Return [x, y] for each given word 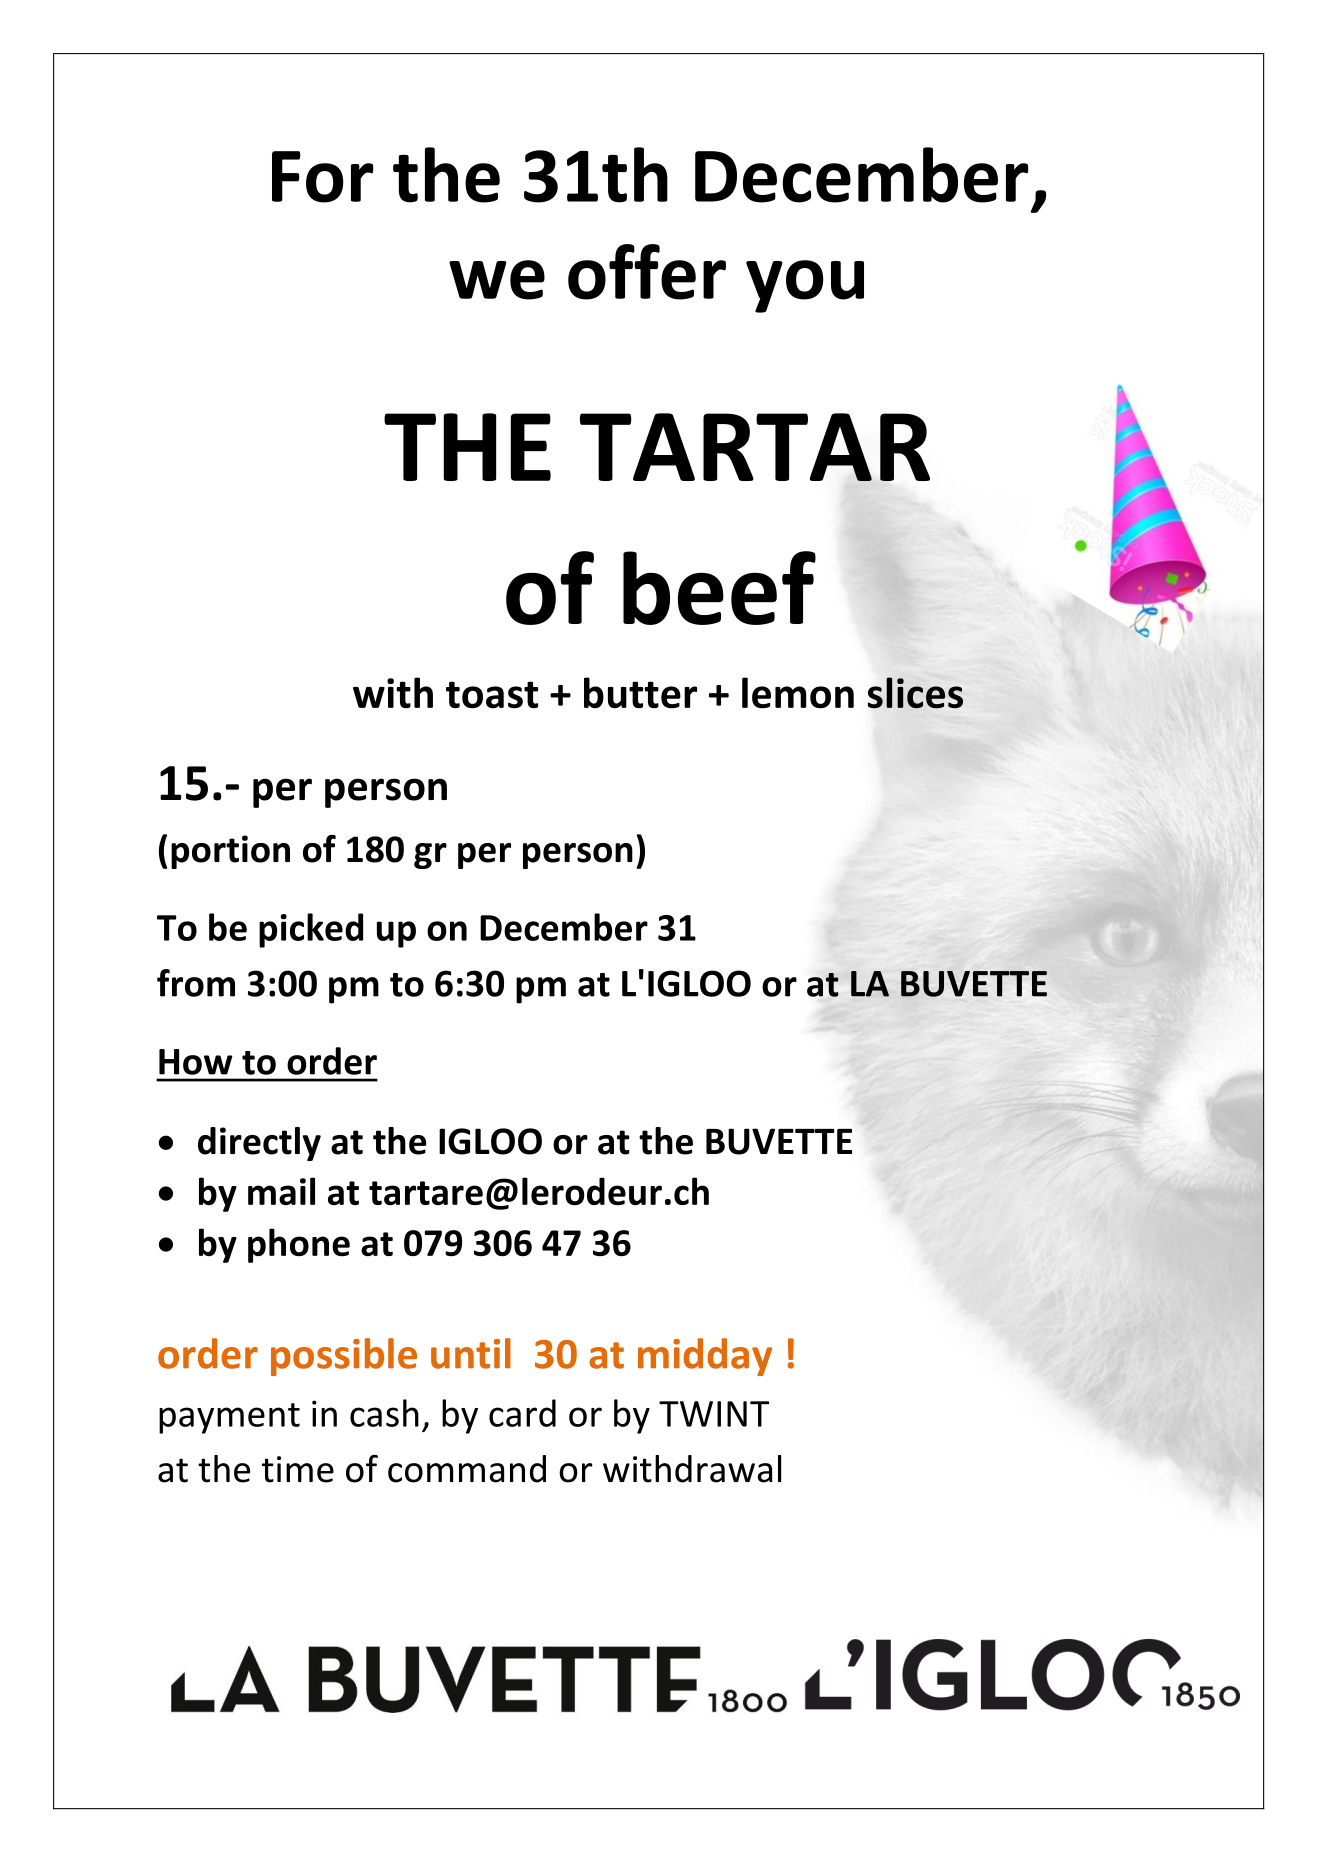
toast [492, 695]
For [322, 177]
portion [230, 852]
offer [647, 272]
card [522, 1413]
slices [915, 693]
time [298, 1469]
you [805, 286]
